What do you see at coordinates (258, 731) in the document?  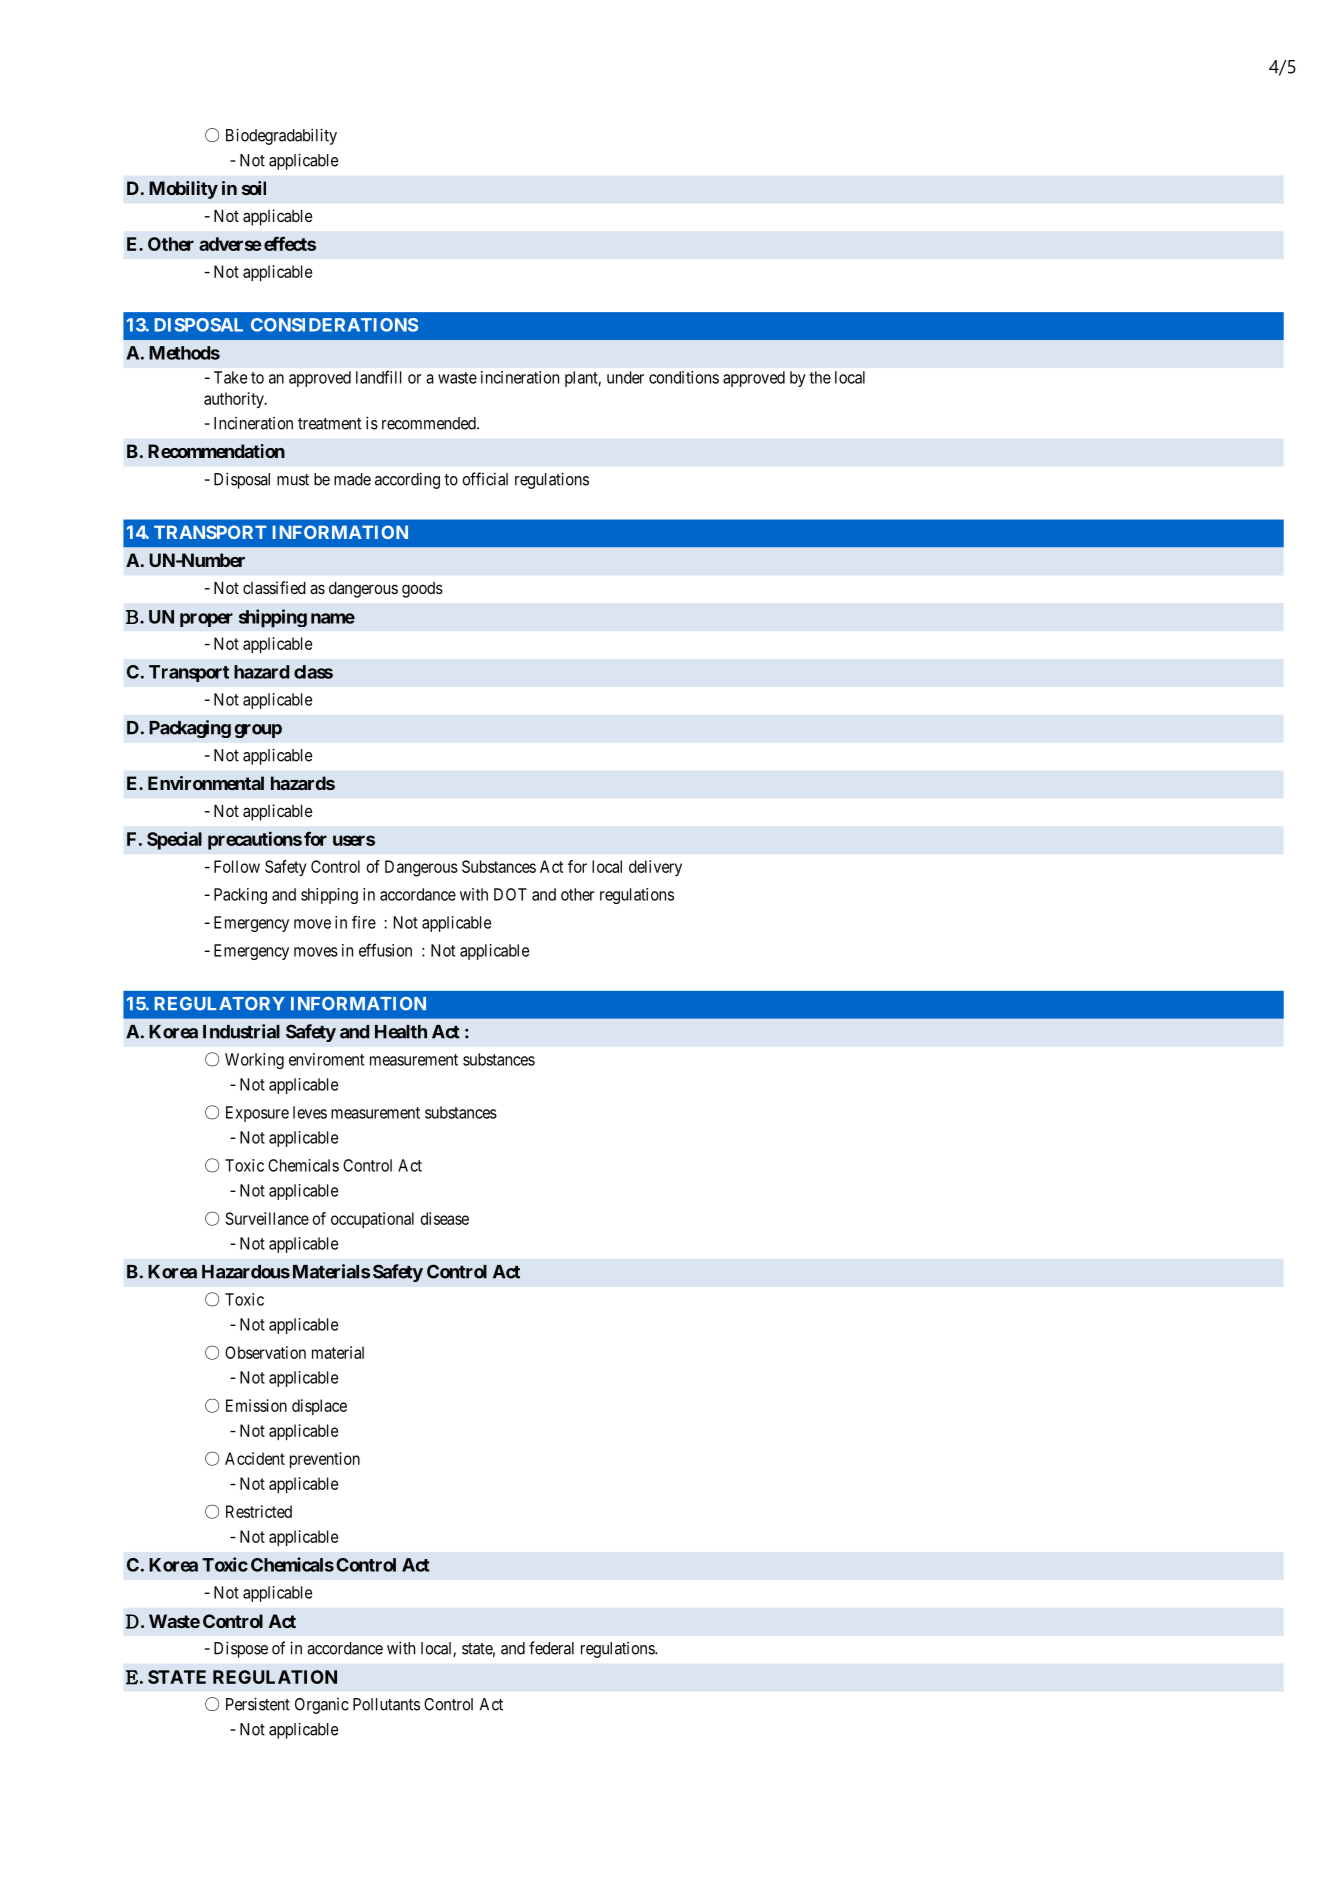 I see `group` at bounding box center [258, 731].
